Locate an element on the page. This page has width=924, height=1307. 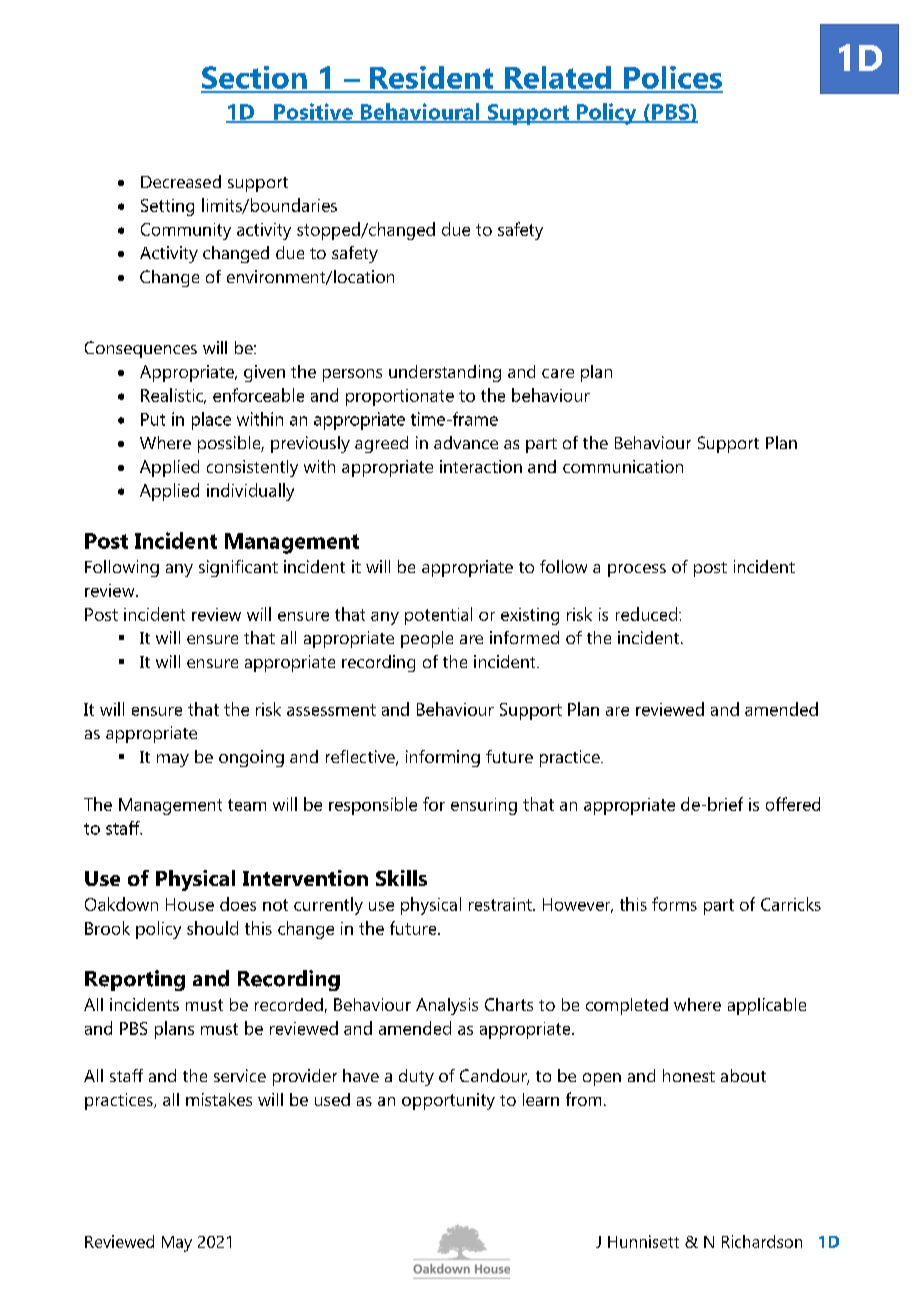
Skills is located at coordinates (401, 878).
